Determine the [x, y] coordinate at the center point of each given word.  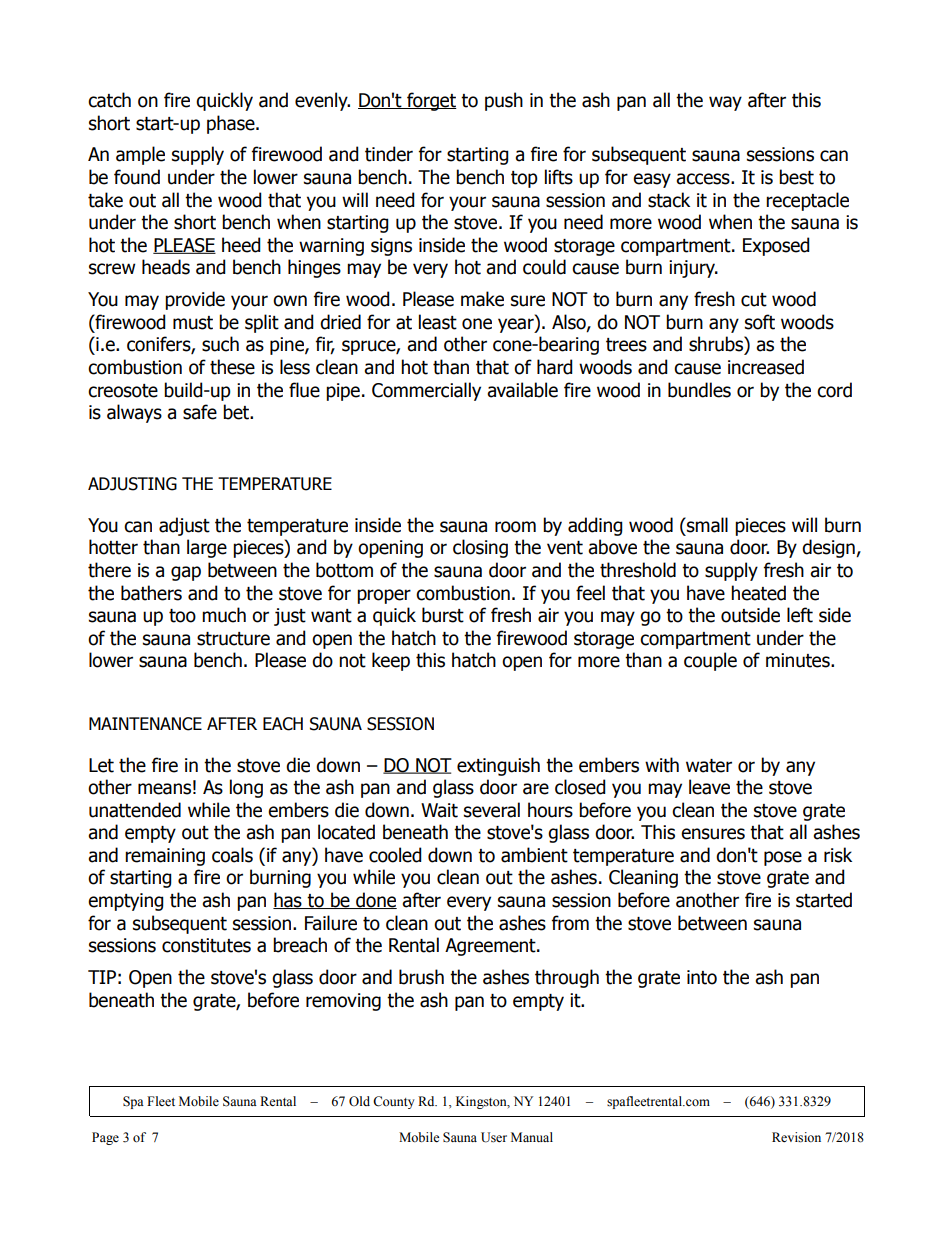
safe [200, 412]
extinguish [498, 766]
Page [105, 1138]
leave [709, 787]
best [796, 177]
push [504, 101]
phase [232, 124]
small [706, 525]
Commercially [426, 391]
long [246, 788]
